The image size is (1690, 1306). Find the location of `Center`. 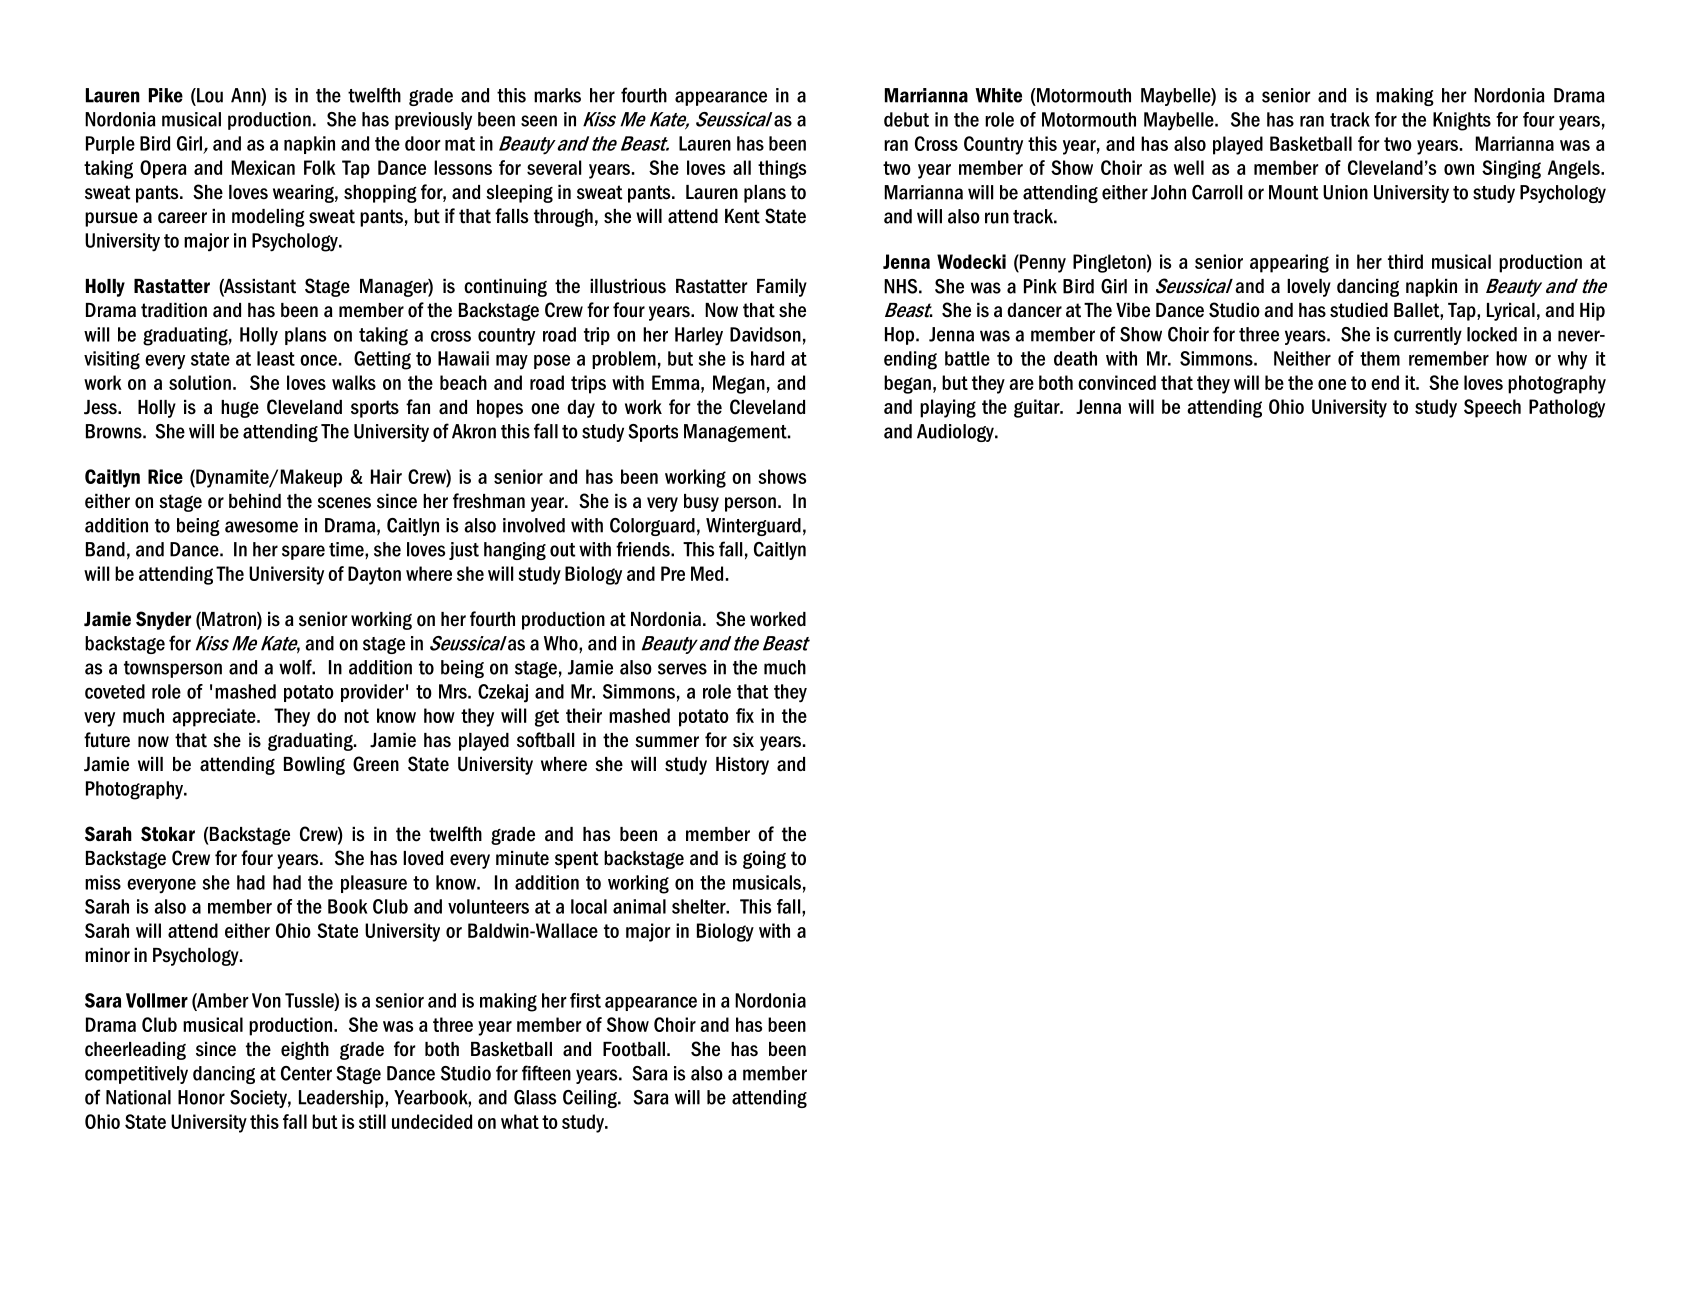

Center is located at coordinates (306, 1073).
